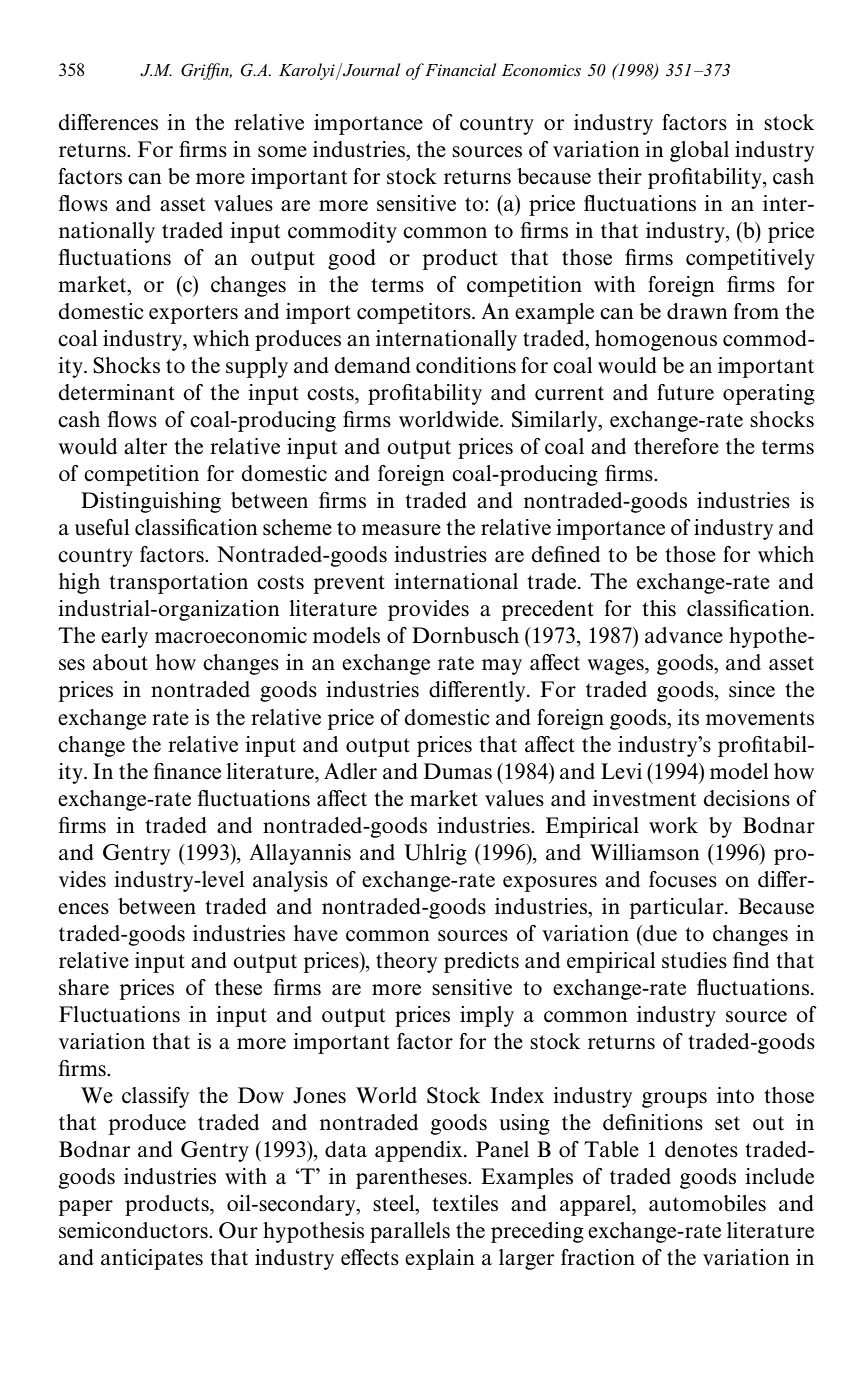 This document has width=868, height=1400. I want to click on early, so click(124, 637).
